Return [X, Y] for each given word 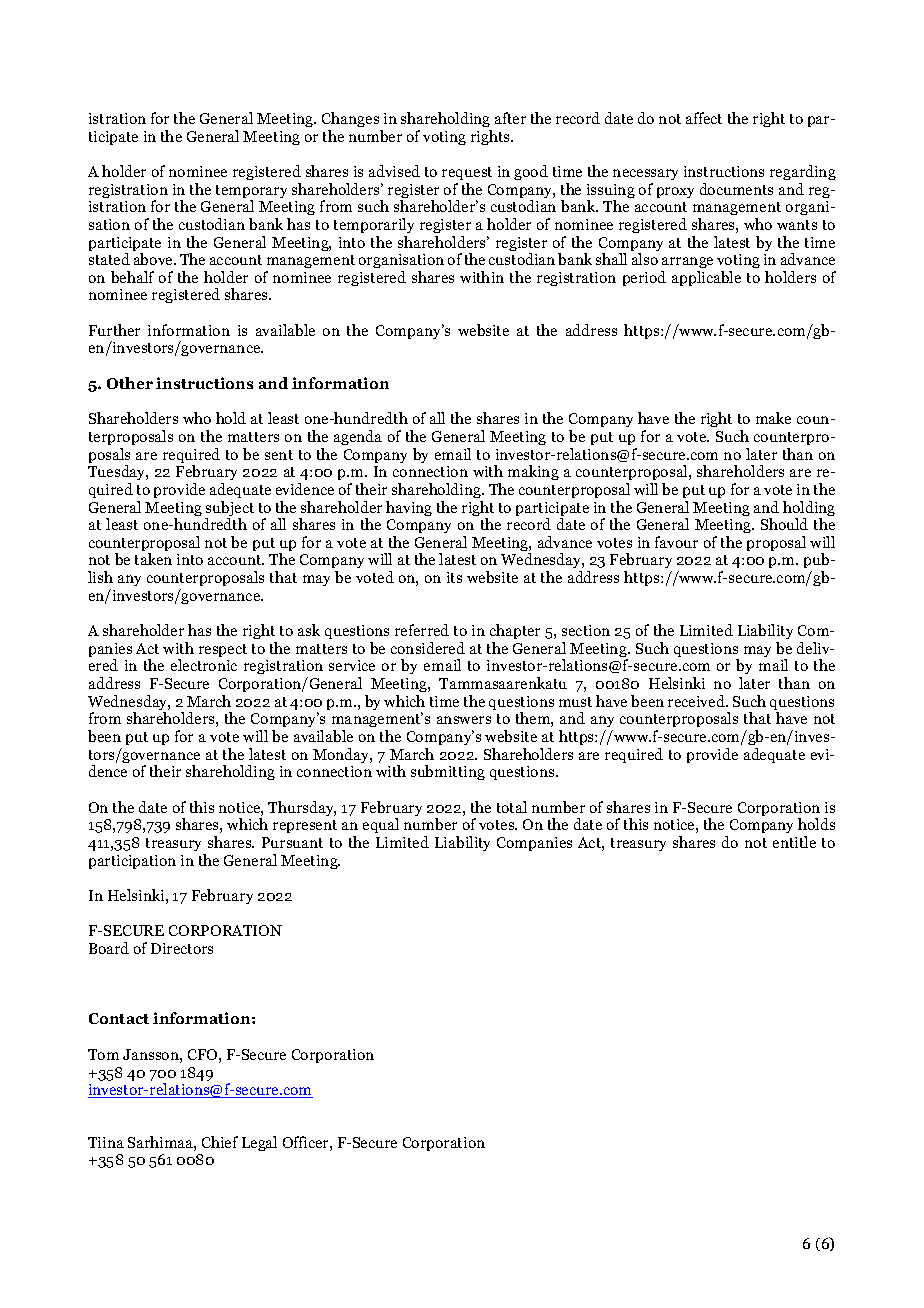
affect [704, 118]
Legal [259, 1143]
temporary [251, 193]
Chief [220, 1142]
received [697, 701]
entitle [794, 842]
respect [223, 650]
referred [422, 630]
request [467, 173]
